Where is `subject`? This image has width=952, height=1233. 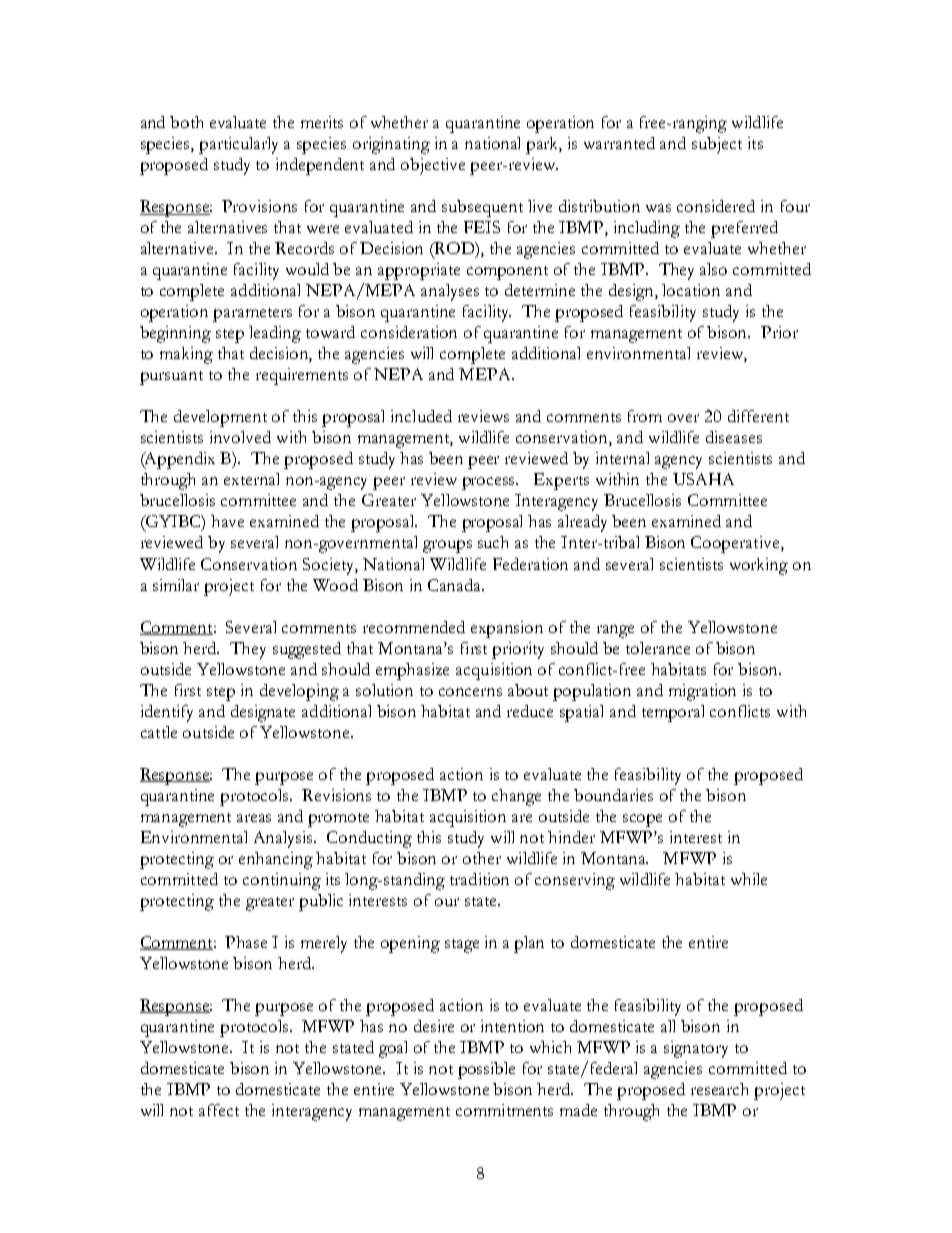
subject is located at coordinates (717, 145).
